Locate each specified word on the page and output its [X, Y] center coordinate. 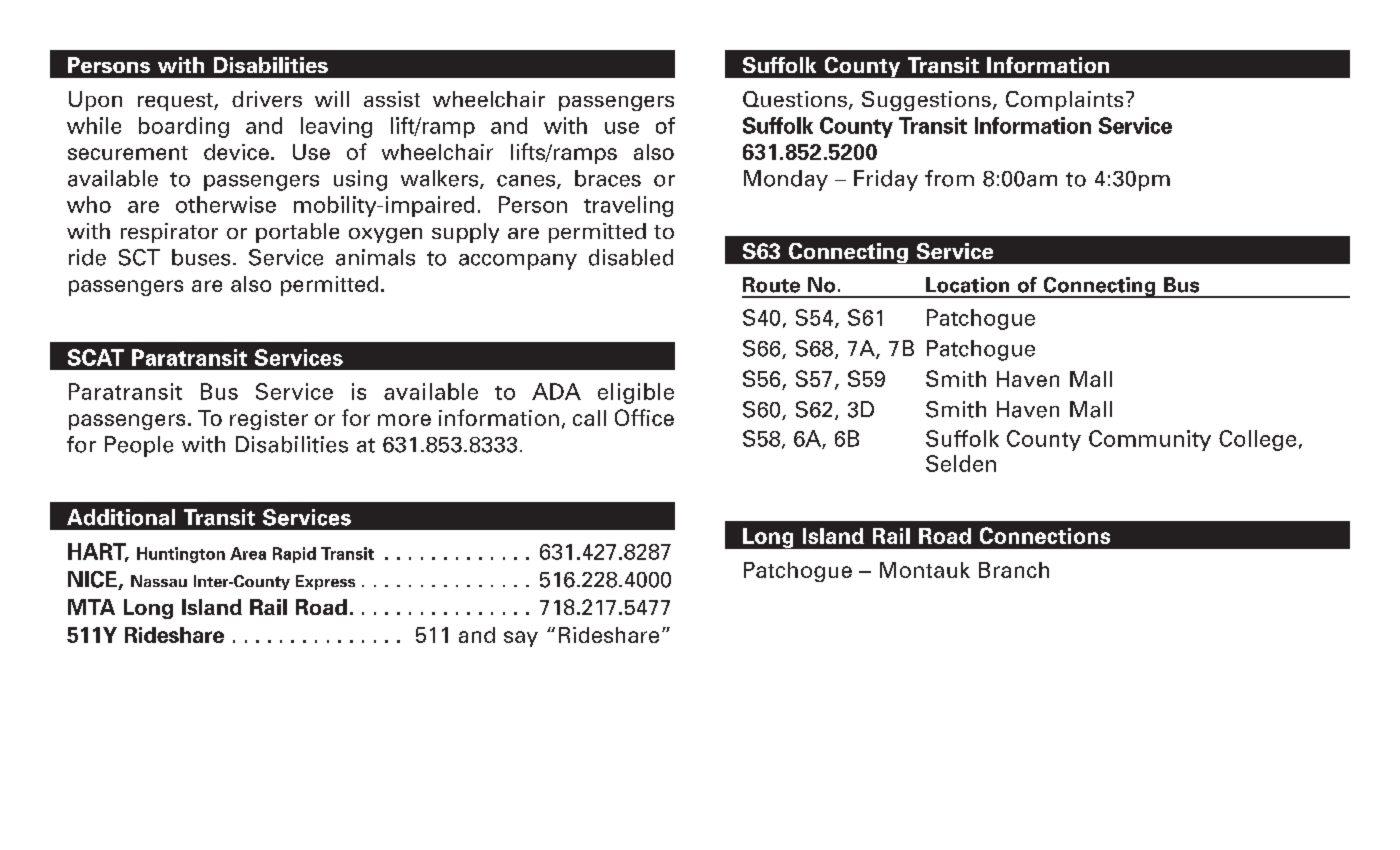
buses [201, 257]
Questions [795, 99]
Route [771, 285]
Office [644, 417]
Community [1150, 440]
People [139, 446]
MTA [91, 607]
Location [967, 285]
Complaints [1064, 101]
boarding [184, 127]
